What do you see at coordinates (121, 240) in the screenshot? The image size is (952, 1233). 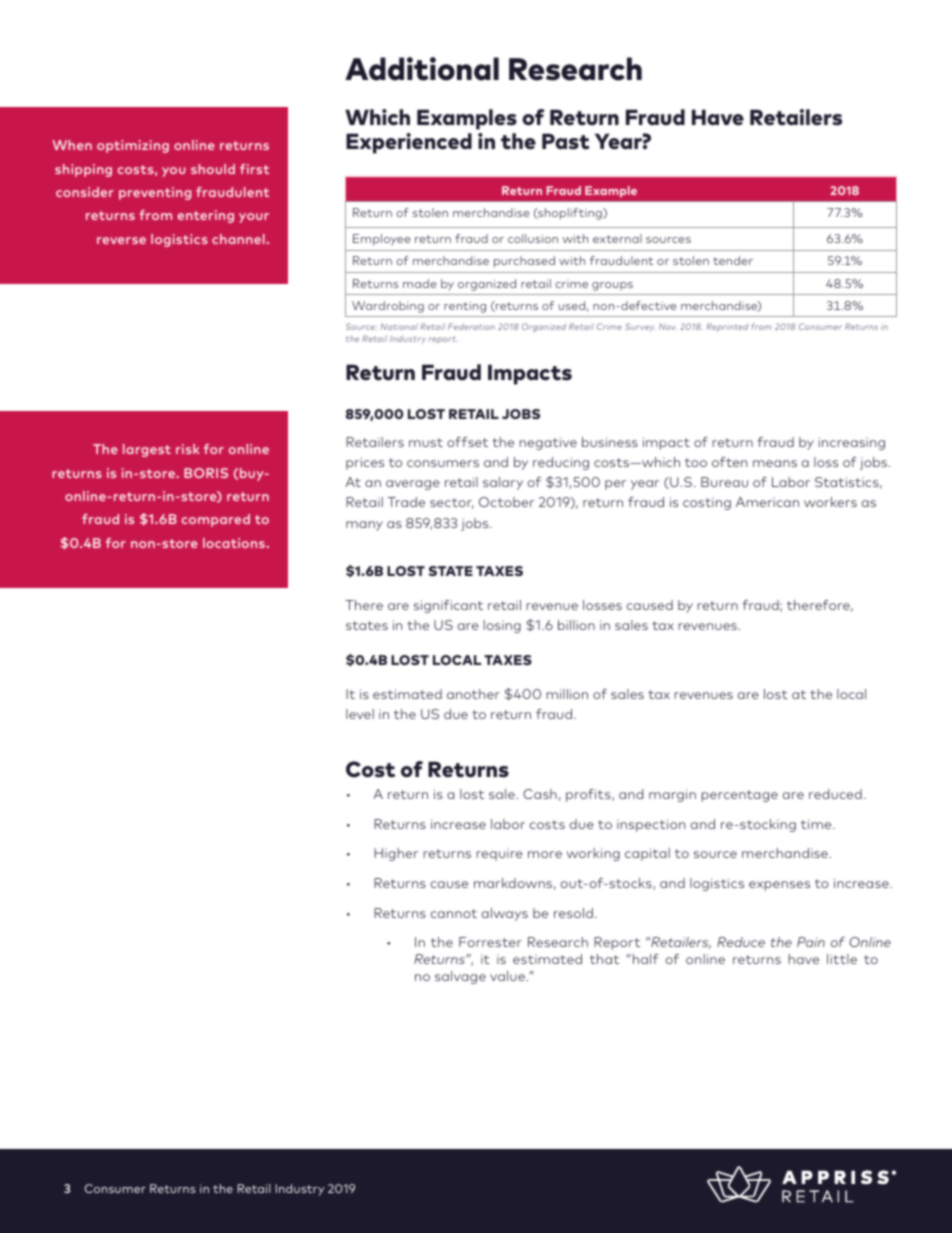 I see `reverse` at bounding box center [121, 240].
